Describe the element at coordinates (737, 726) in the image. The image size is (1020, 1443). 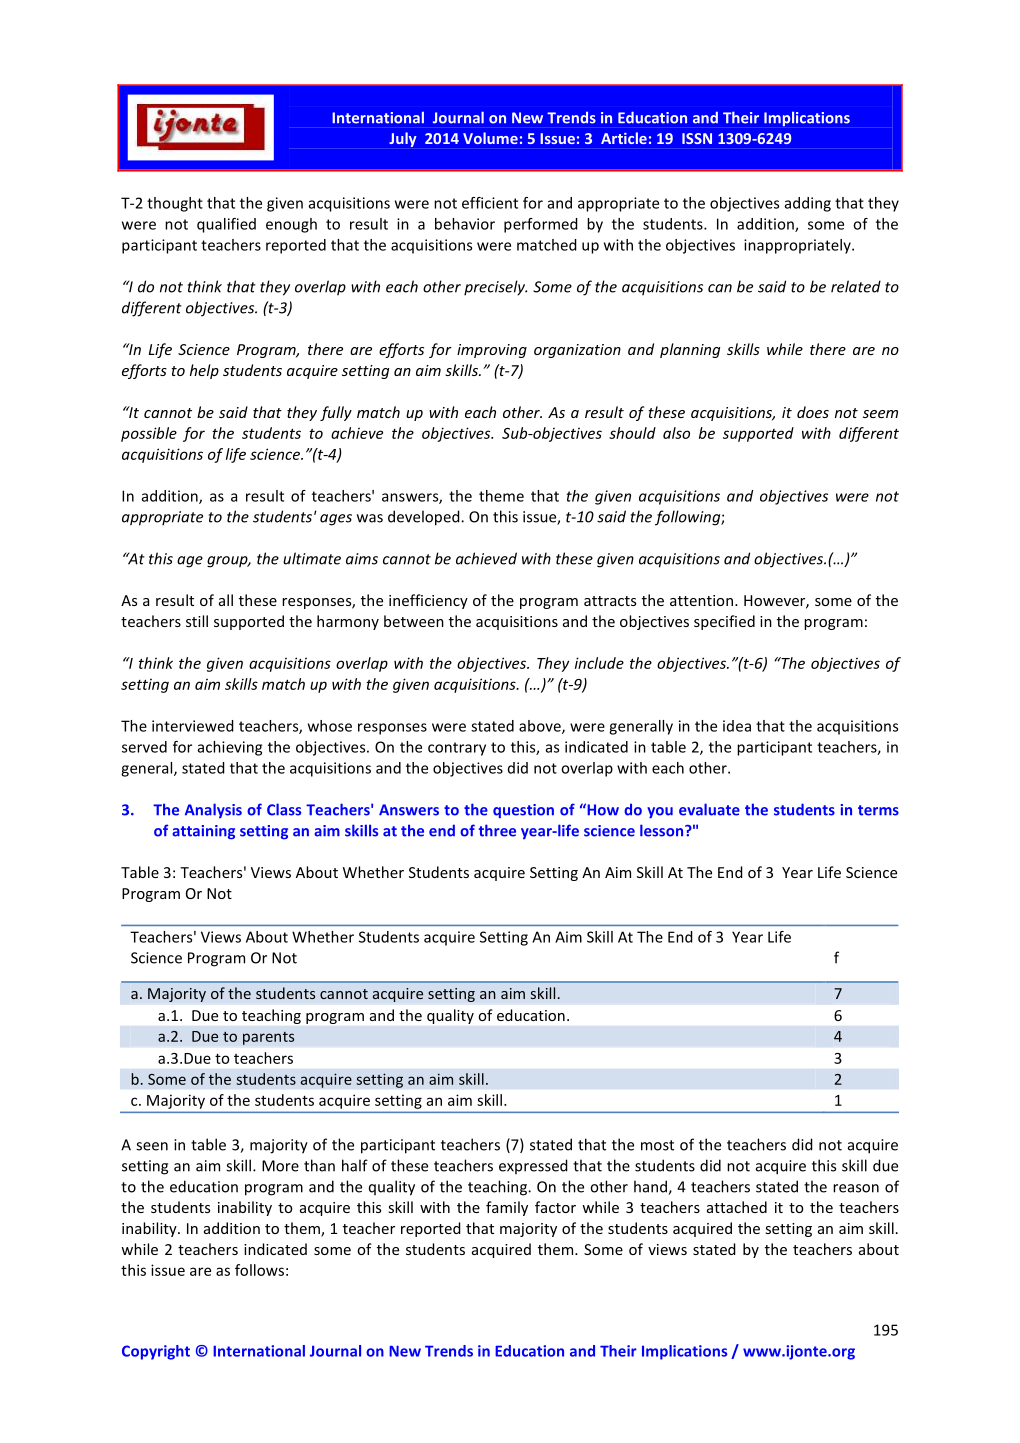
I see `idea` at that location.
